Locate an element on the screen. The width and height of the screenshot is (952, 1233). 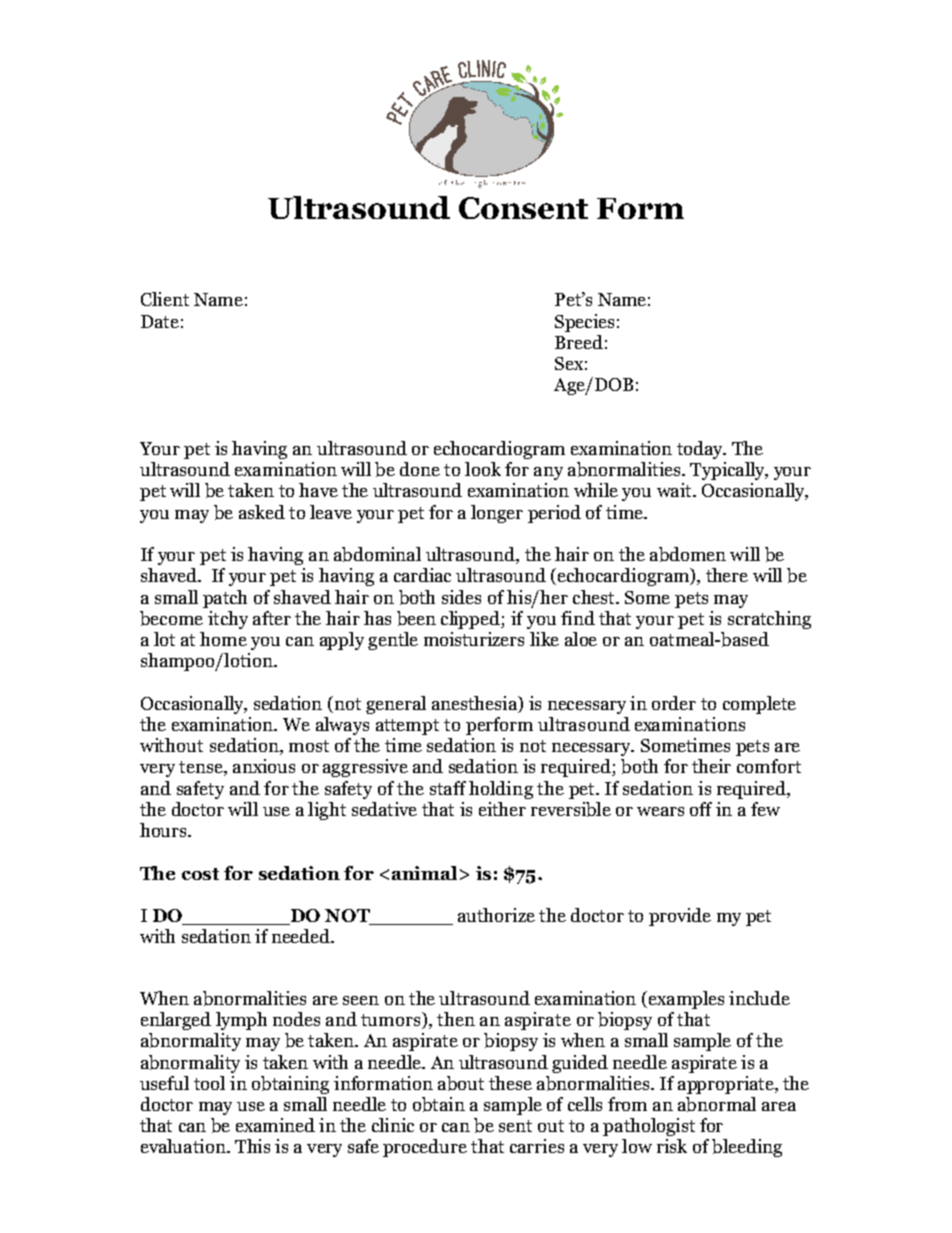
This is located at coordinates (252, 1146).
